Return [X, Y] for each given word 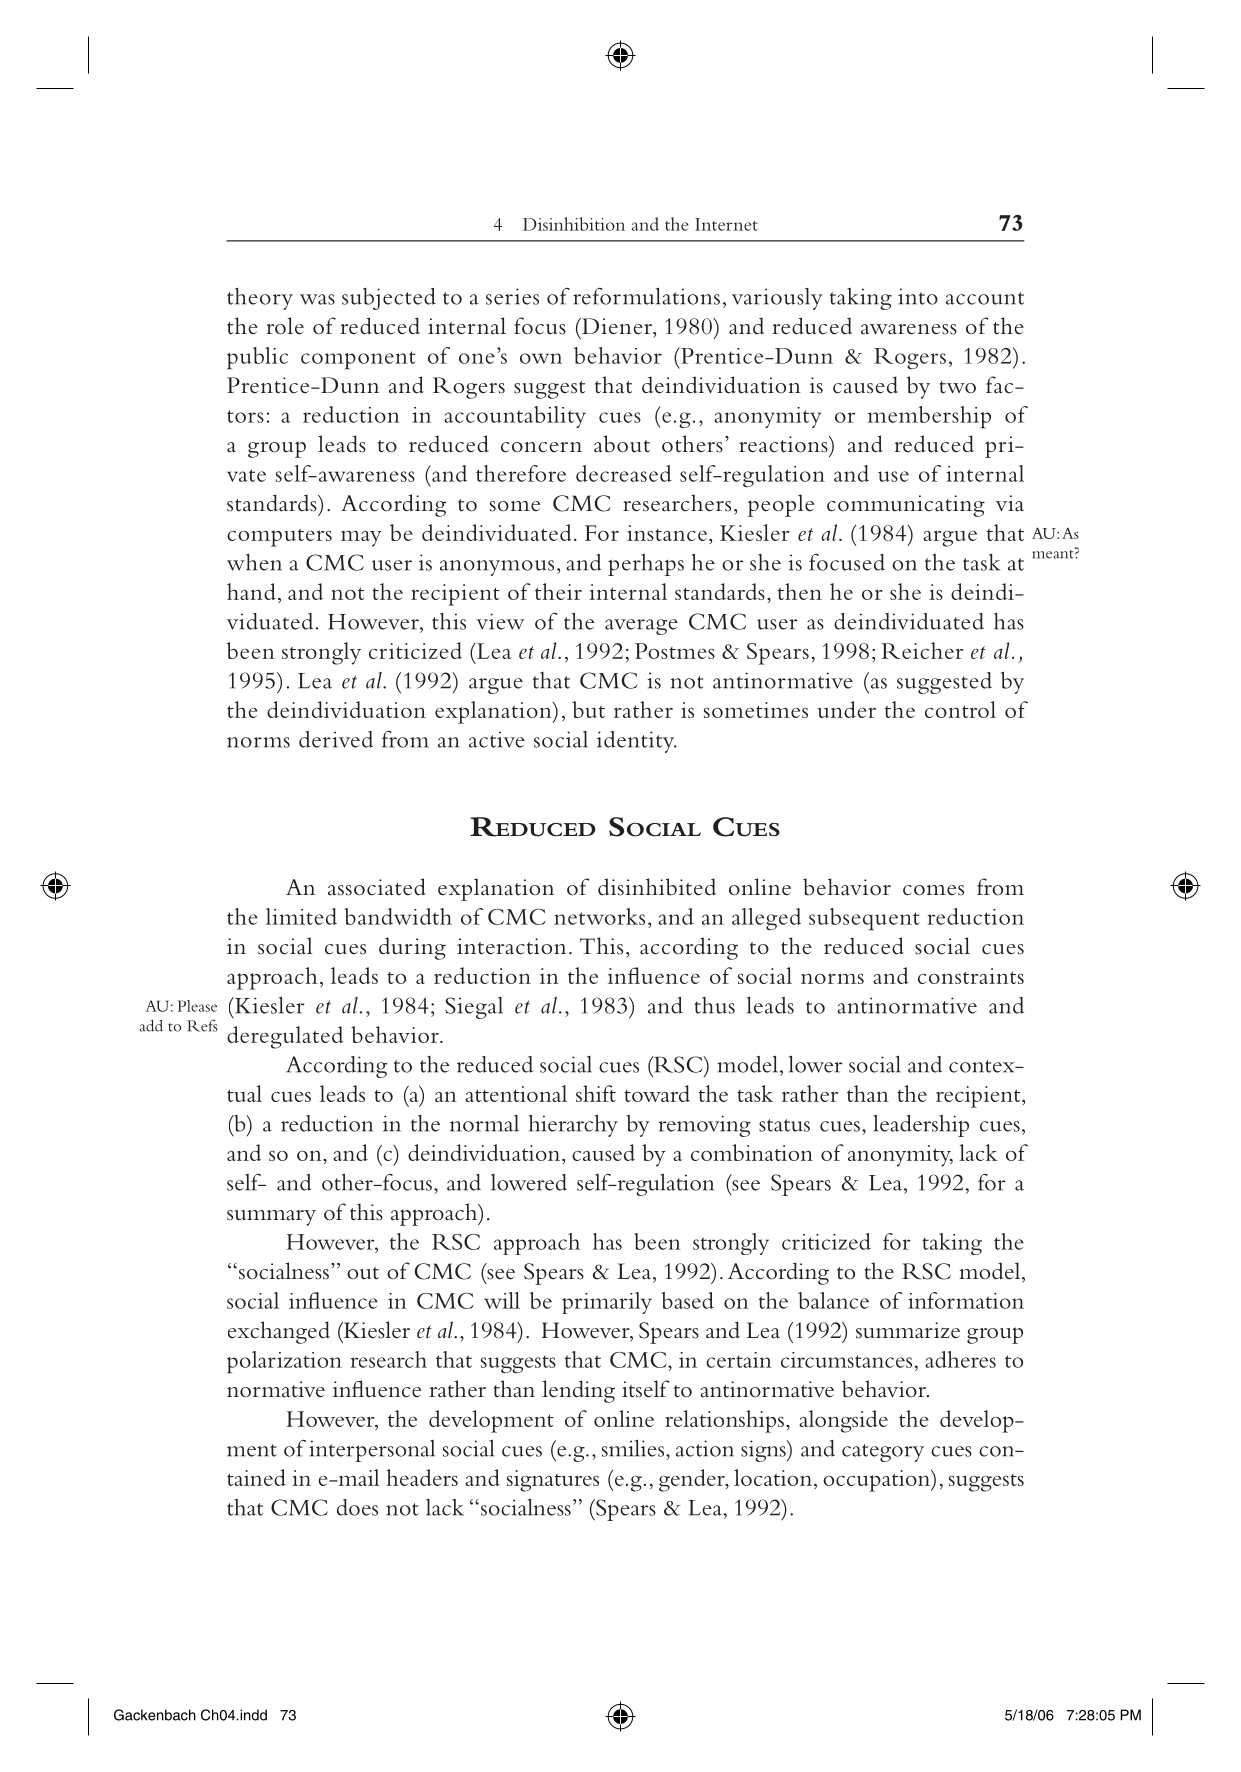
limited [301, 916]
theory [260, 299]
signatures [553, 1481]
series [512, 296]
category [883, 1453]
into [918, 296]
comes [933, 890]
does [357, 1507]
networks [599, 916]
